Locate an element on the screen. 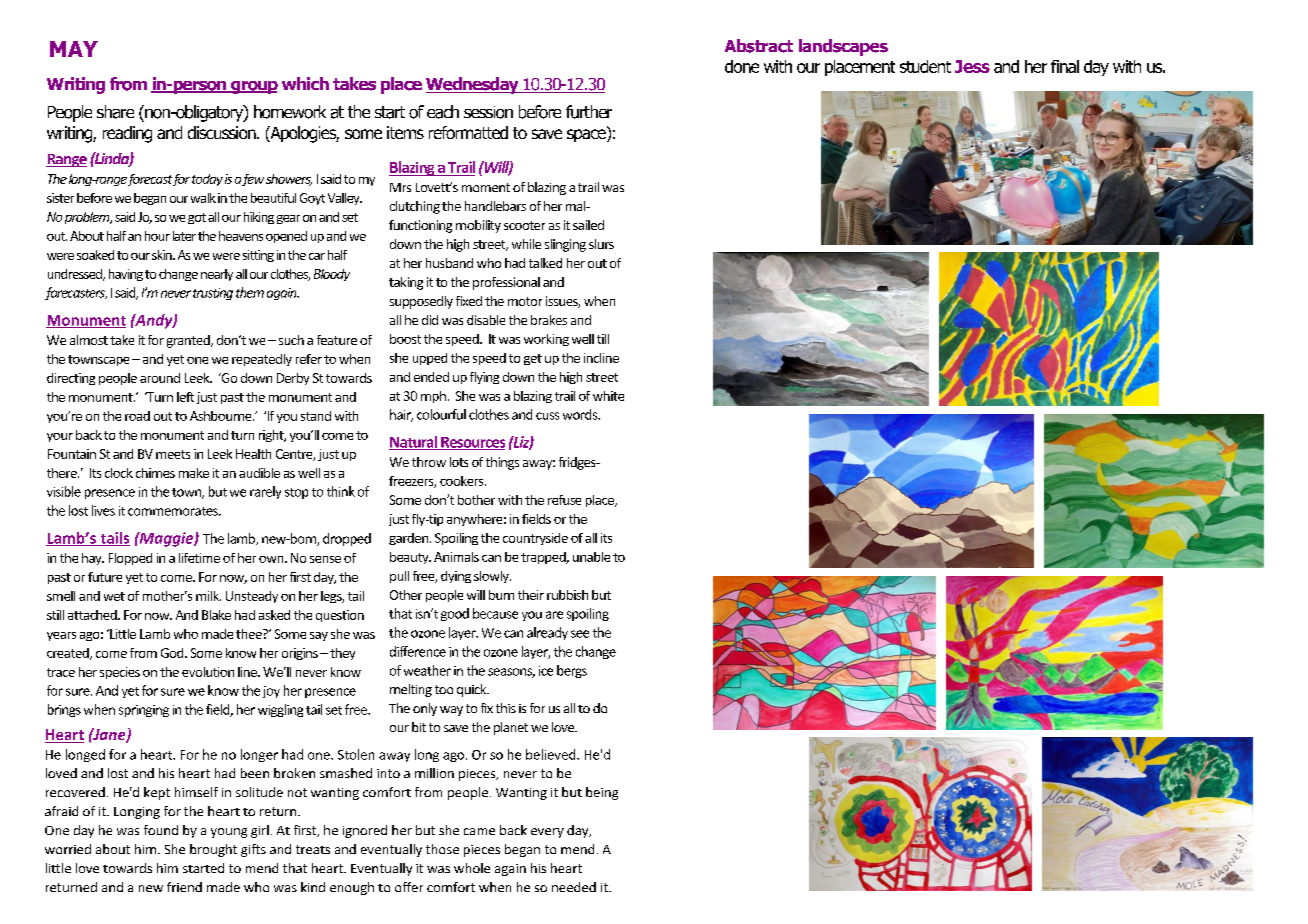 Image resolution: width=1308 pixels, height=924 pixels. being is located at coordinates (602, 793).
